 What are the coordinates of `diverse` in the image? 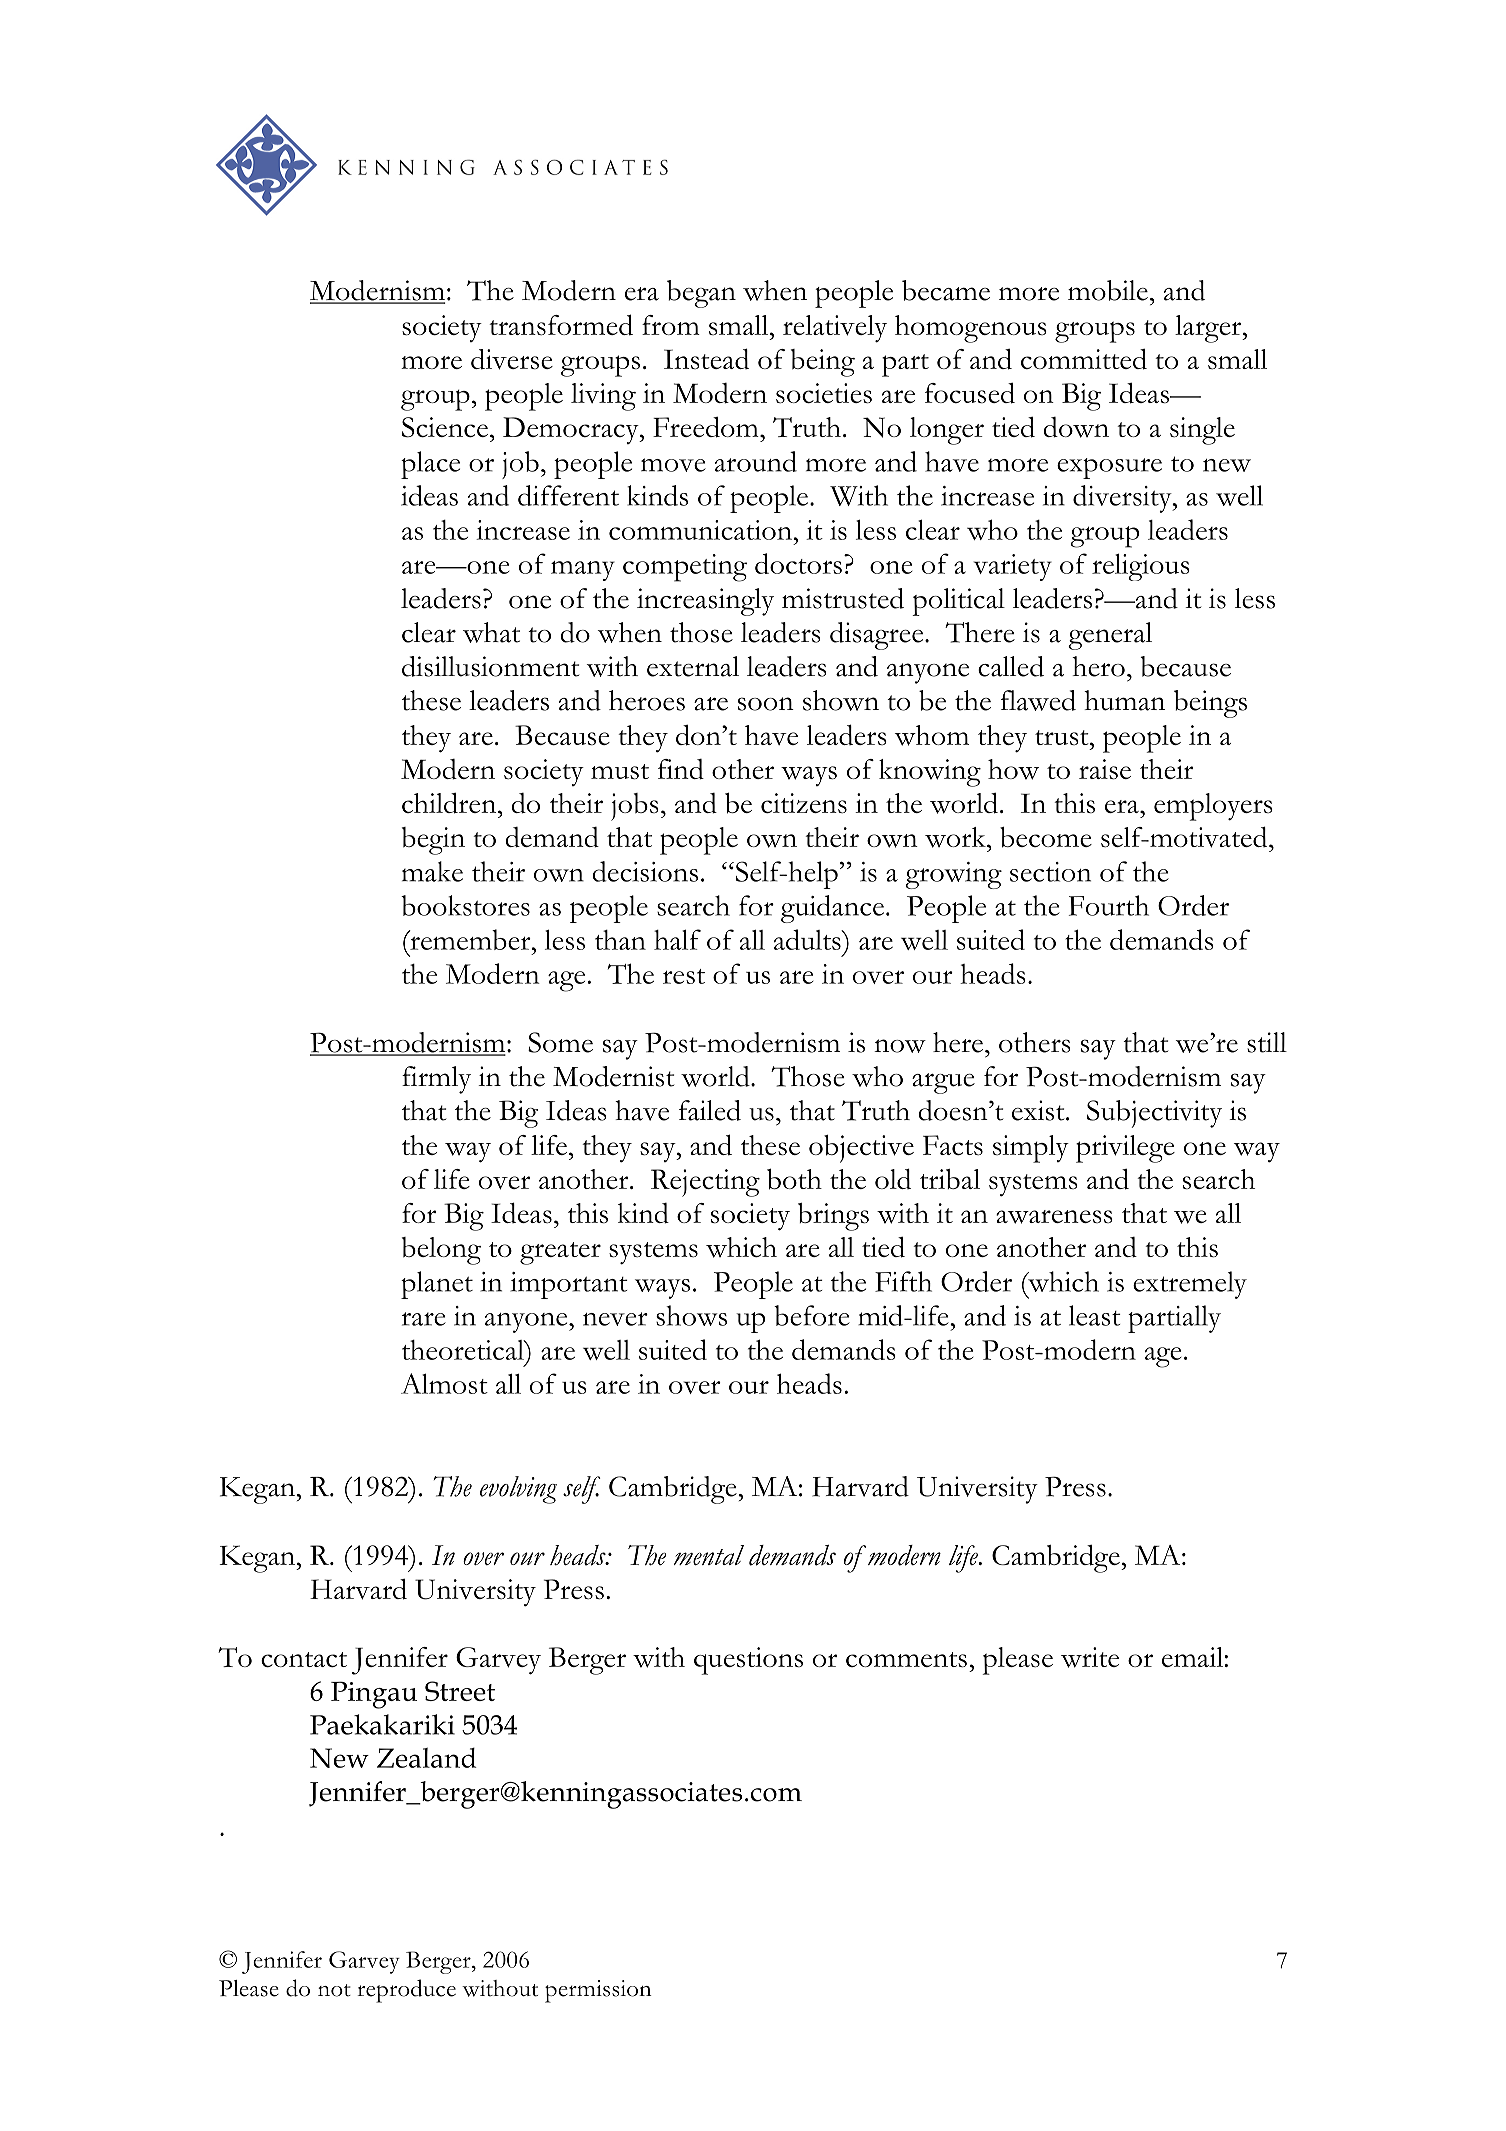 It's located at (512, 359).
